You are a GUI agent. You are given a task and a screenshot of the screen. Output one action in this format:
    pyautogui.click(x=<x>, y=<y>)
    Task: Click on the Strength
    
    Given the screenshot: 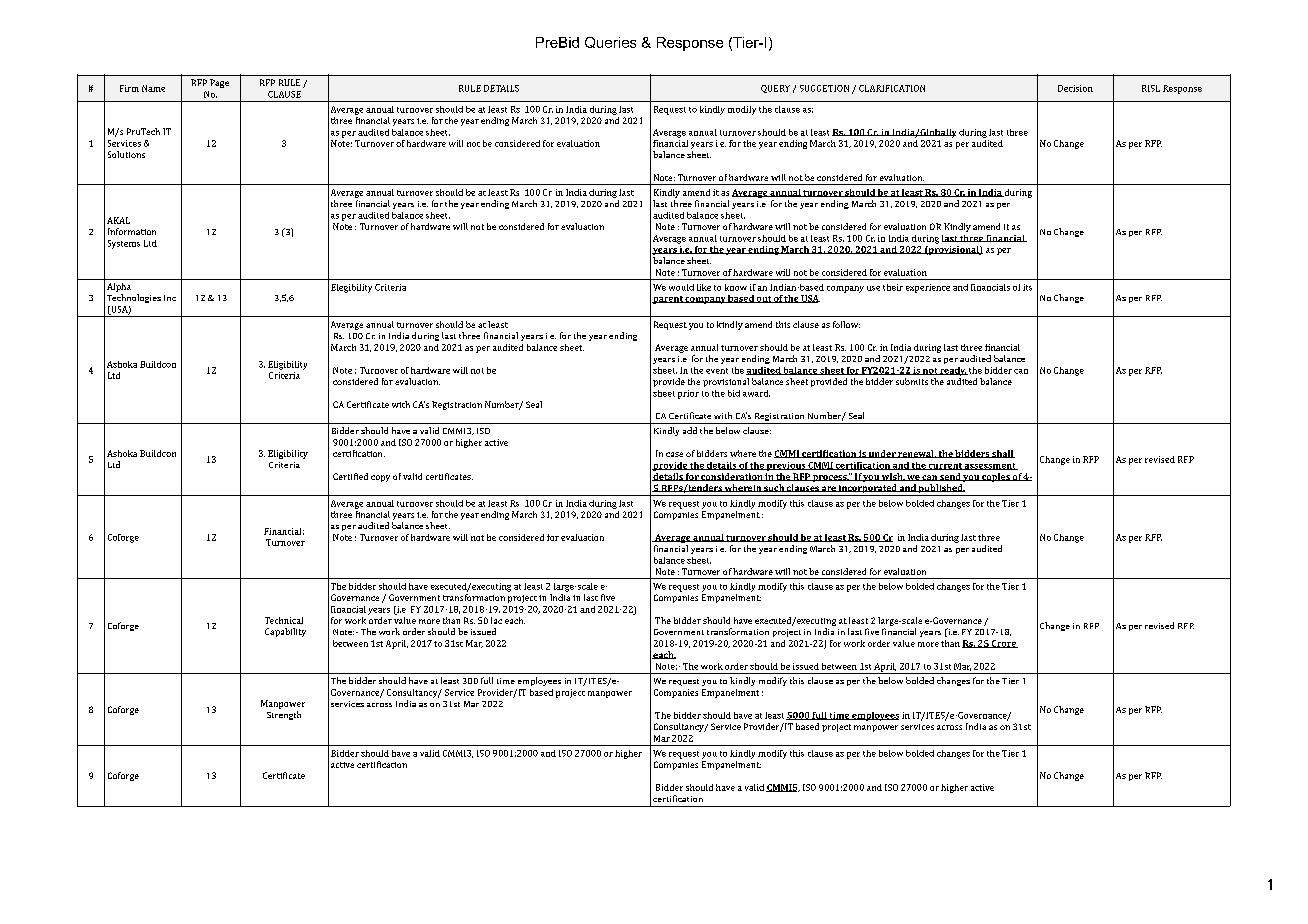 What is the action you would take?
    pyautogui.click(x=284, y=715)
